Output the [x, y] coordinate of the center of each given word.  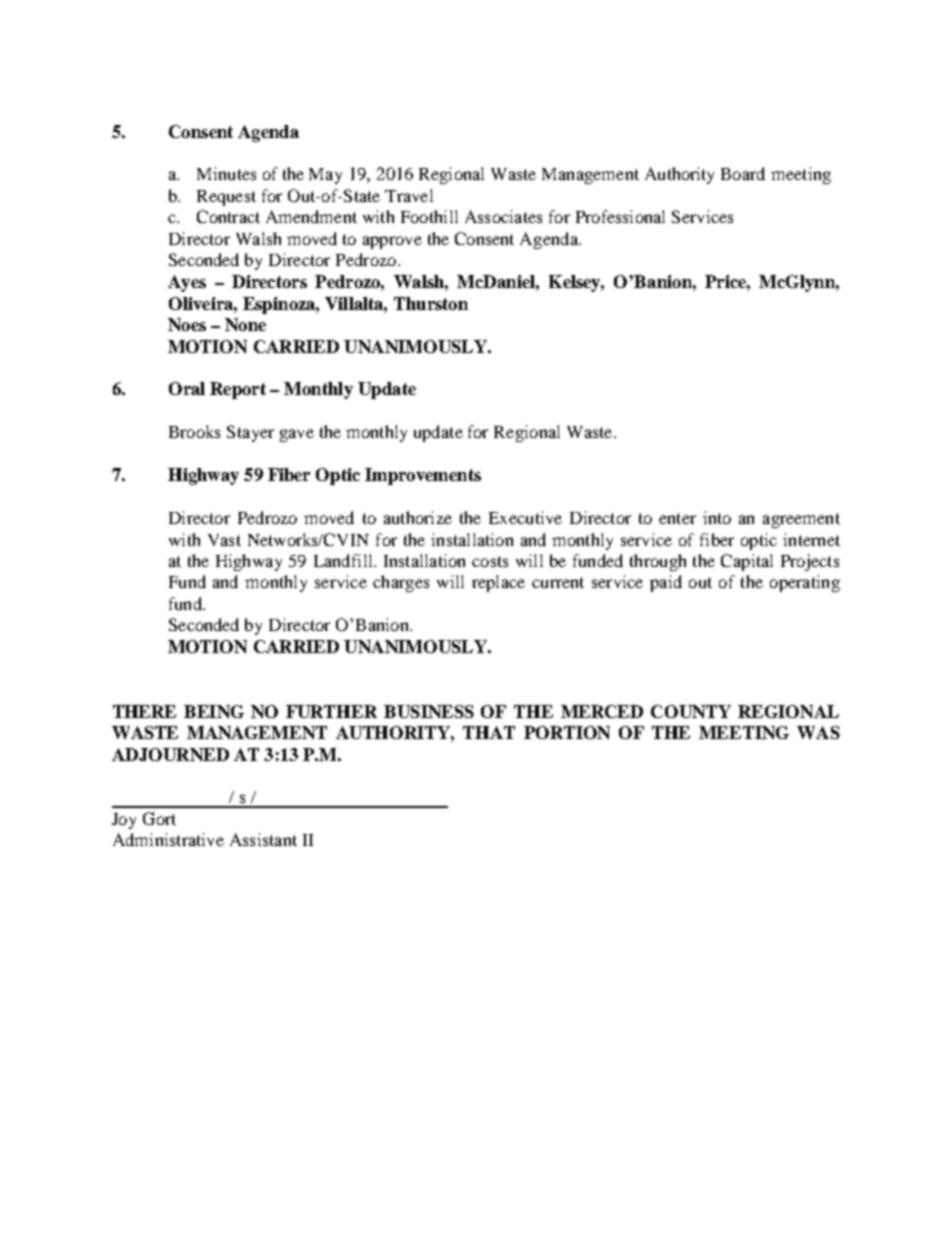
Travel [409, 195]
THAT [489, 732]
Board [743, 173]
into [717, 517]
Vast [224, 540]
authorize [418, 517]
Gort [159, 818]
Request [226, 198]
